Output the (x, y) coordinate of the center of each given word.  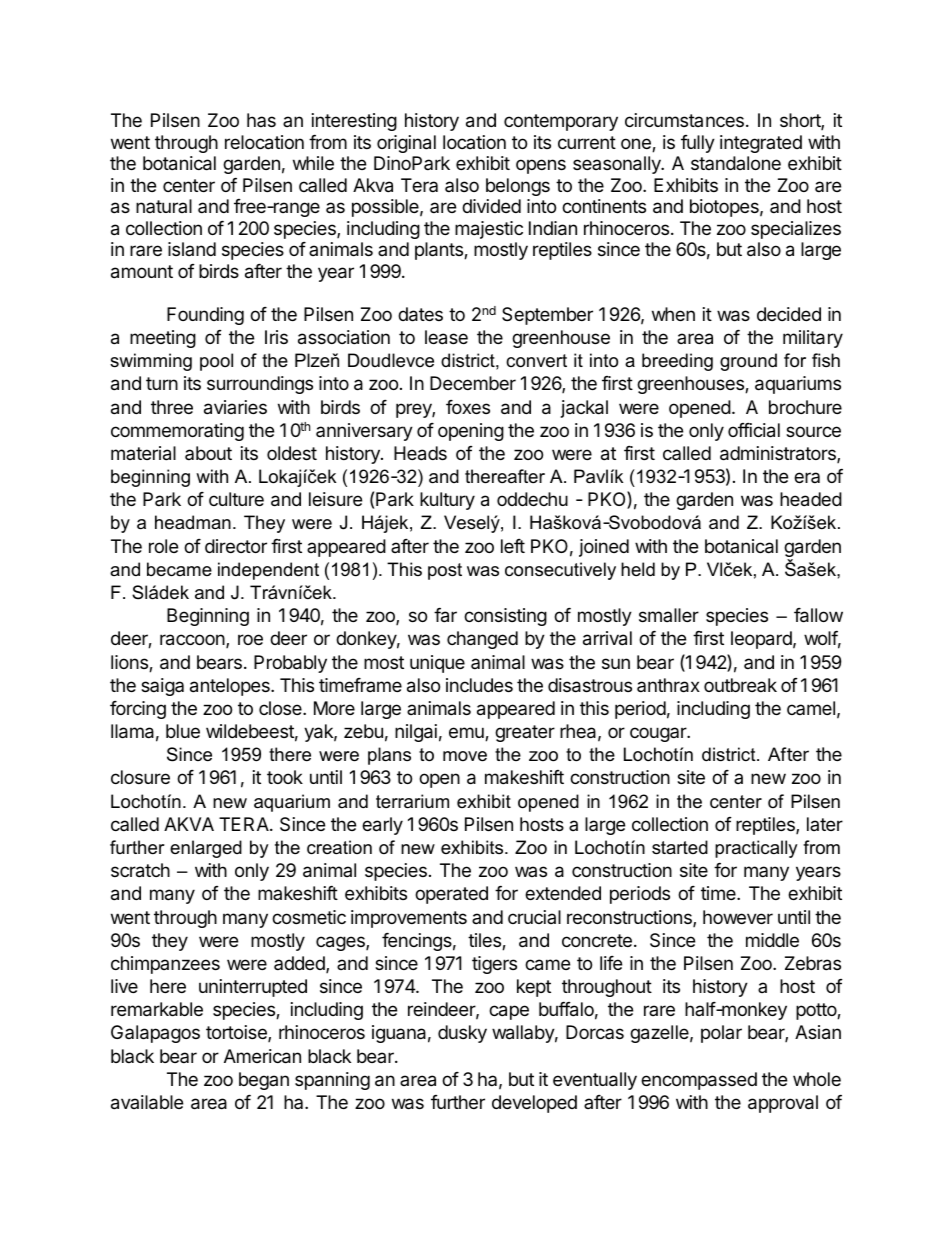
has (261, 120)
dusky (462, 1034)
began (264, 1081)
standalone (736, 163)
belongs (518, 187)
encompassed (699, 1081)
